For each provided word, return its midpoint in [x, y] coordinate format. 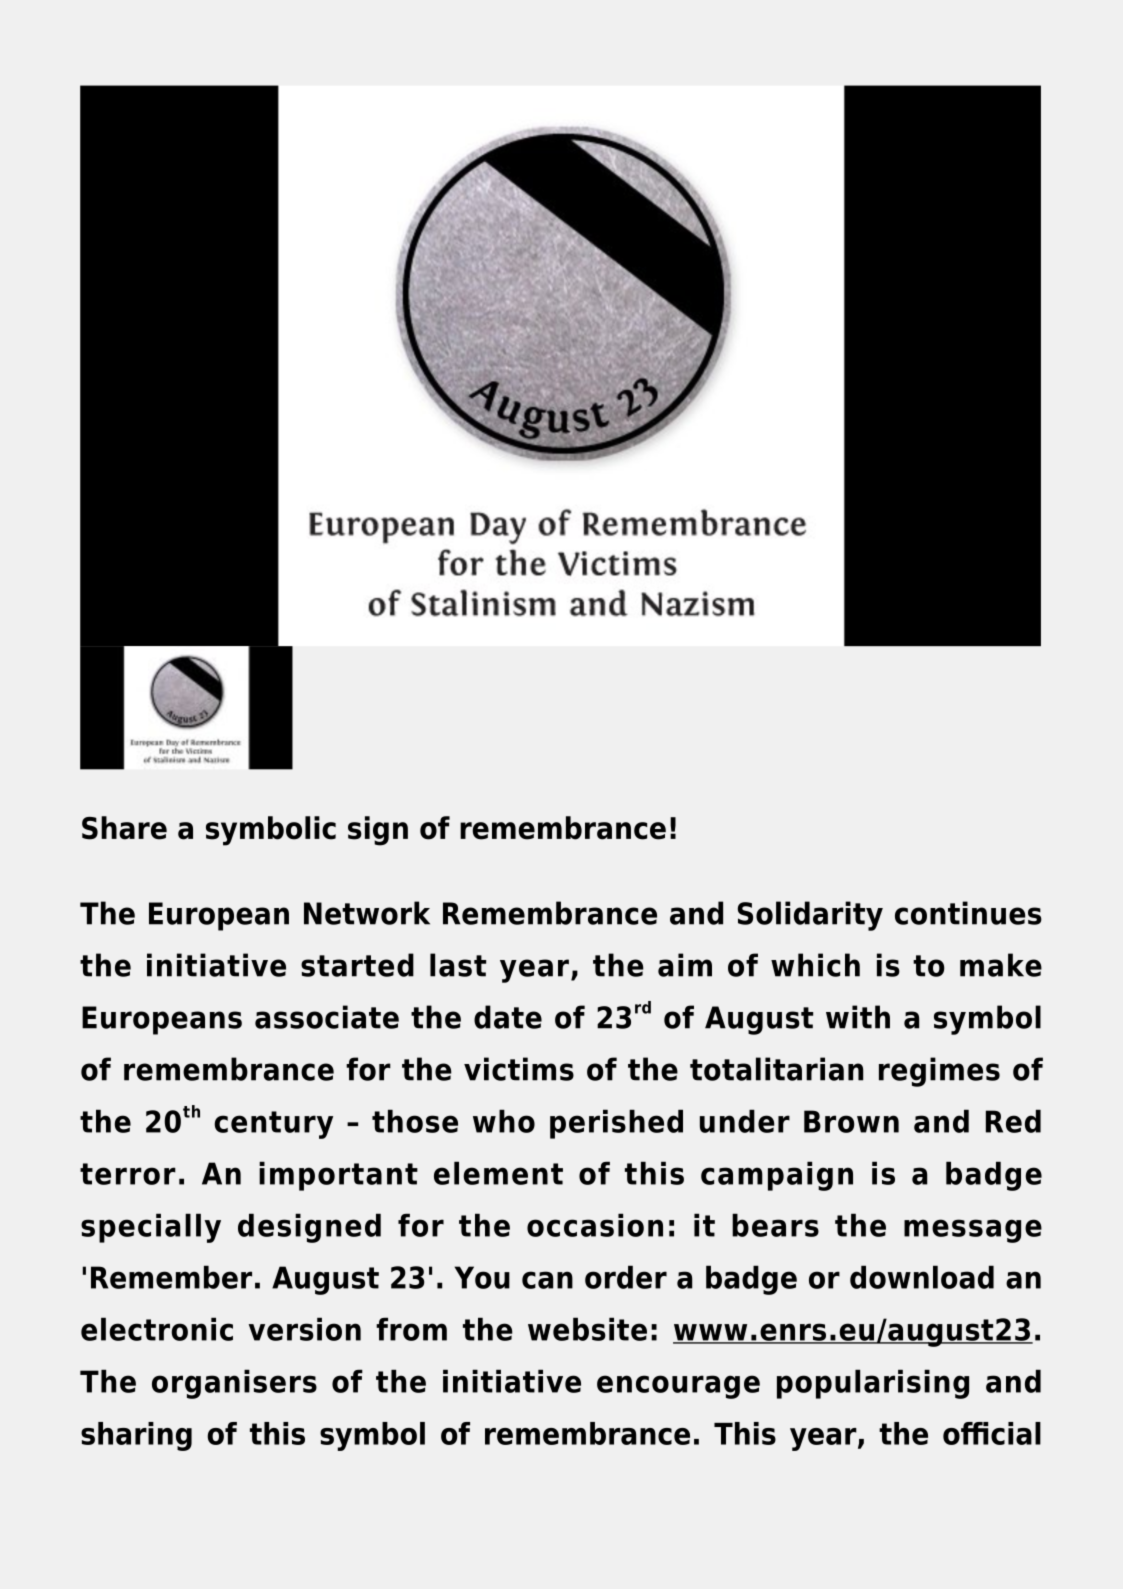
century [273, 1125]
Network [367, 913]
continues [968, 913]
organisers [234, 1384]
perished [616, 1124]
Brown [851, 1121]
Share [124, 828]
